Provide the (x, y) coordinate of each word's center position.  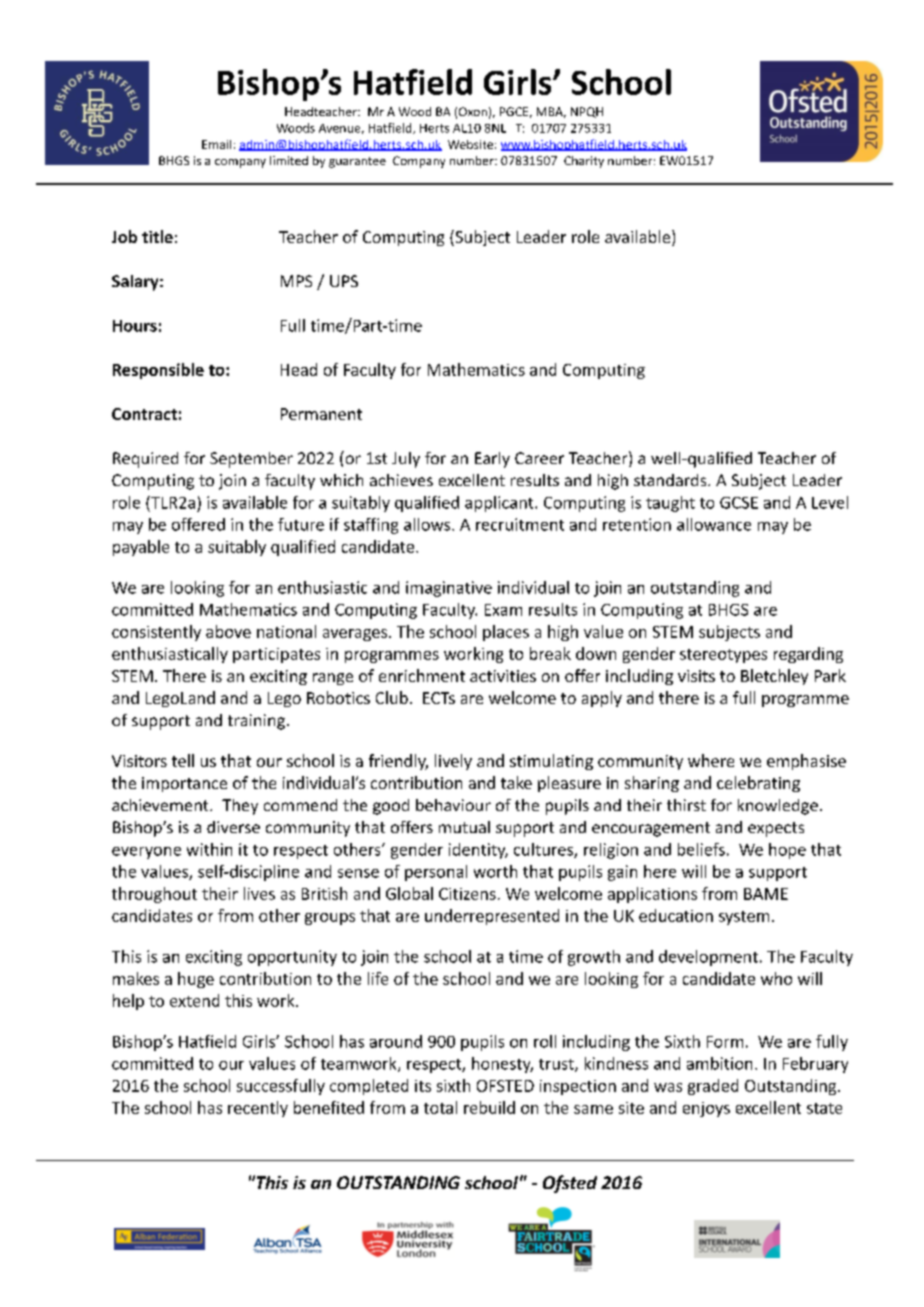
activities (503, 676)
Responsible (158, 371)
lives (259, 893)
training (256, 722)
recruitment (520, 524)
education (676, 915)
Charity (584, 162)
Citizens (467, 894)
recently (258, 1109)
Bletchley (774, 677)
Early (492, 460)
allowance (714, 524)
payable (141, 548)
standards (671, 480)
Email (216, 144)
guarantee (357, 162)
